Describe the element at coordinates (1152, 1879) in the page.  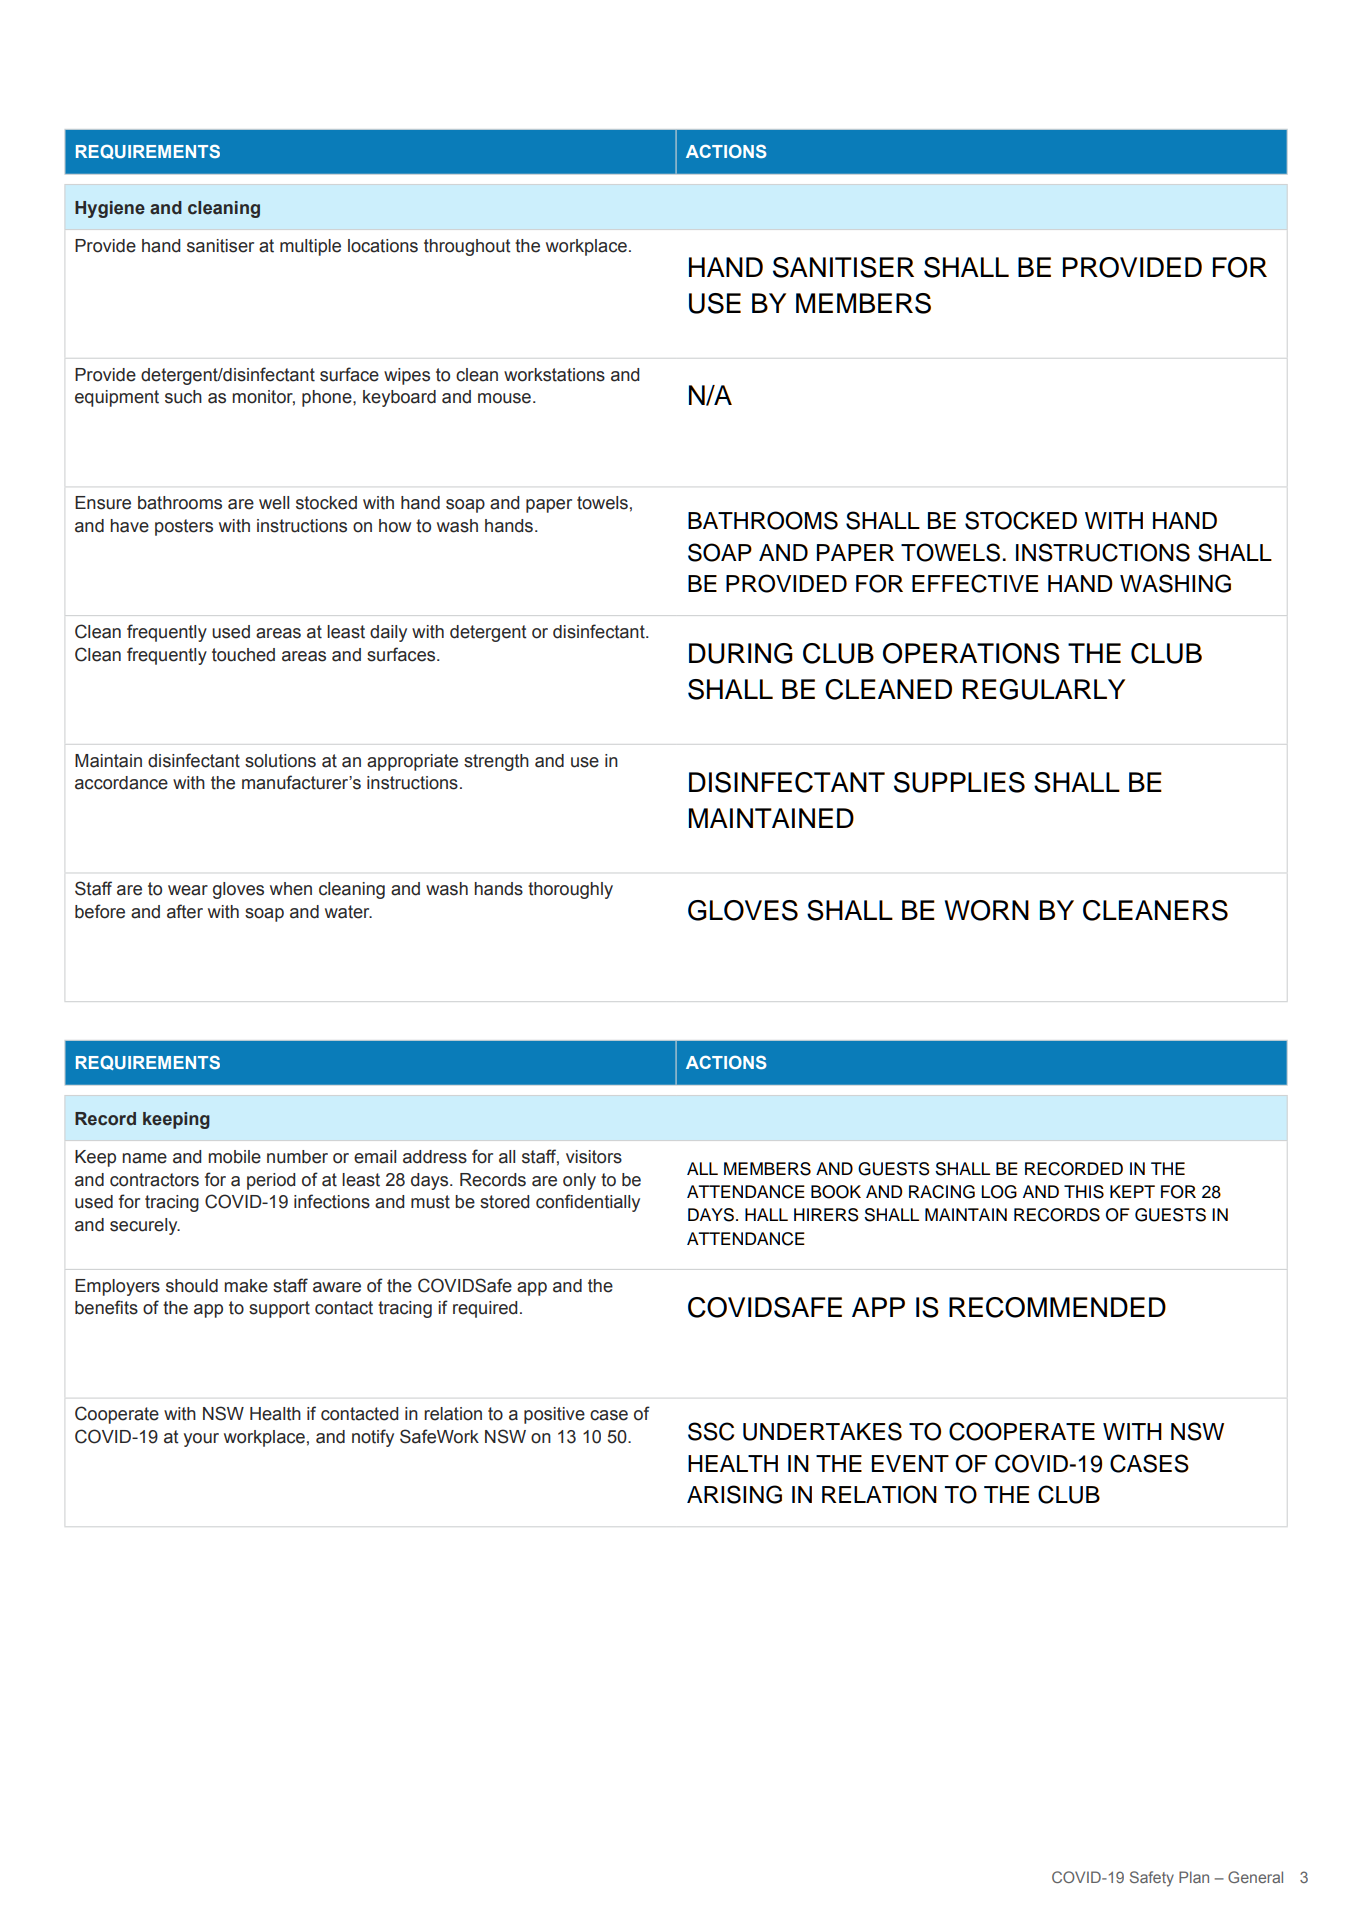
I see `Safety` at that location.
